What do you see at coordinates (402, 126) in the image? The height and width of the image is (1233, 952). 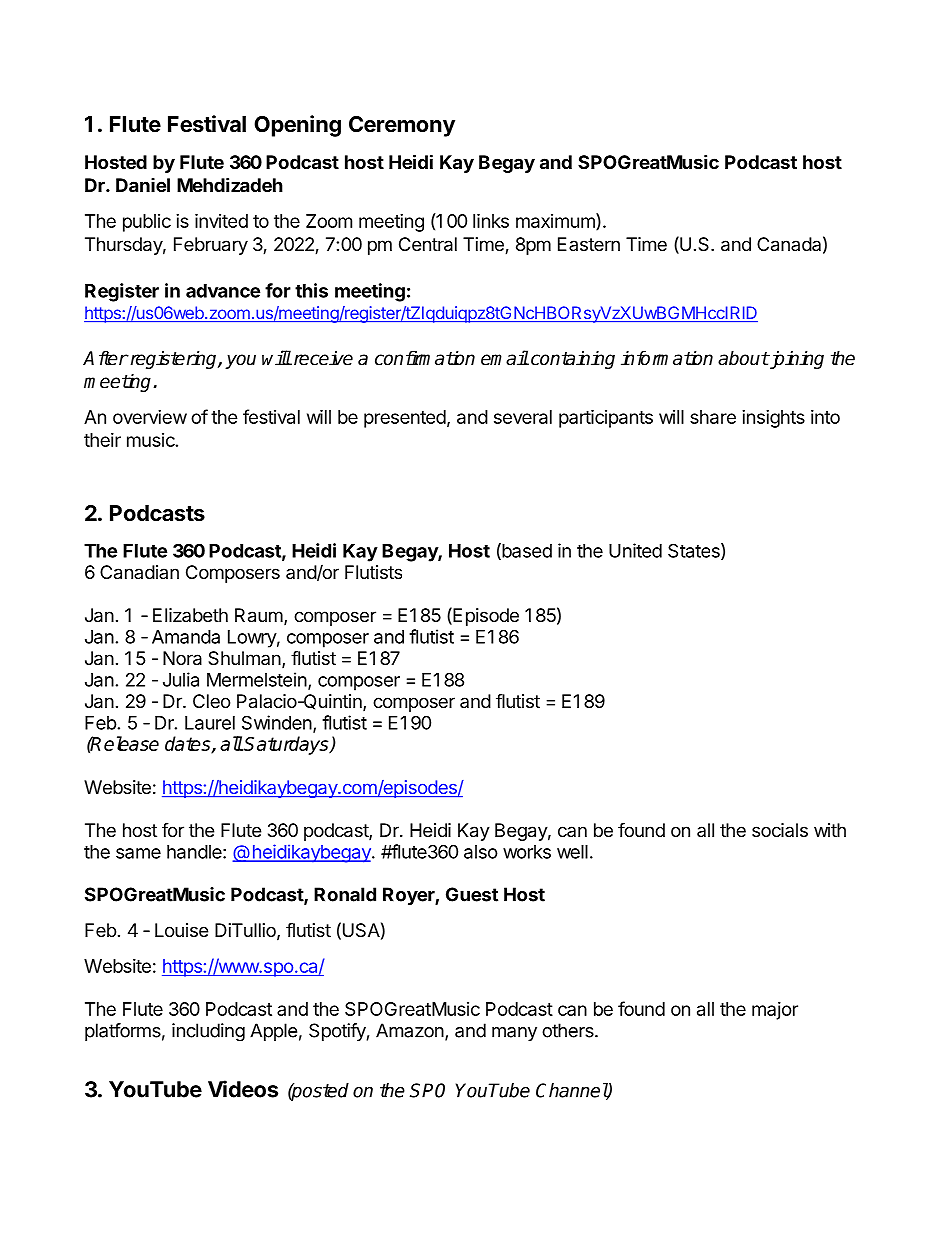 I see `Ceremony` at bounding box center [402, 126].
